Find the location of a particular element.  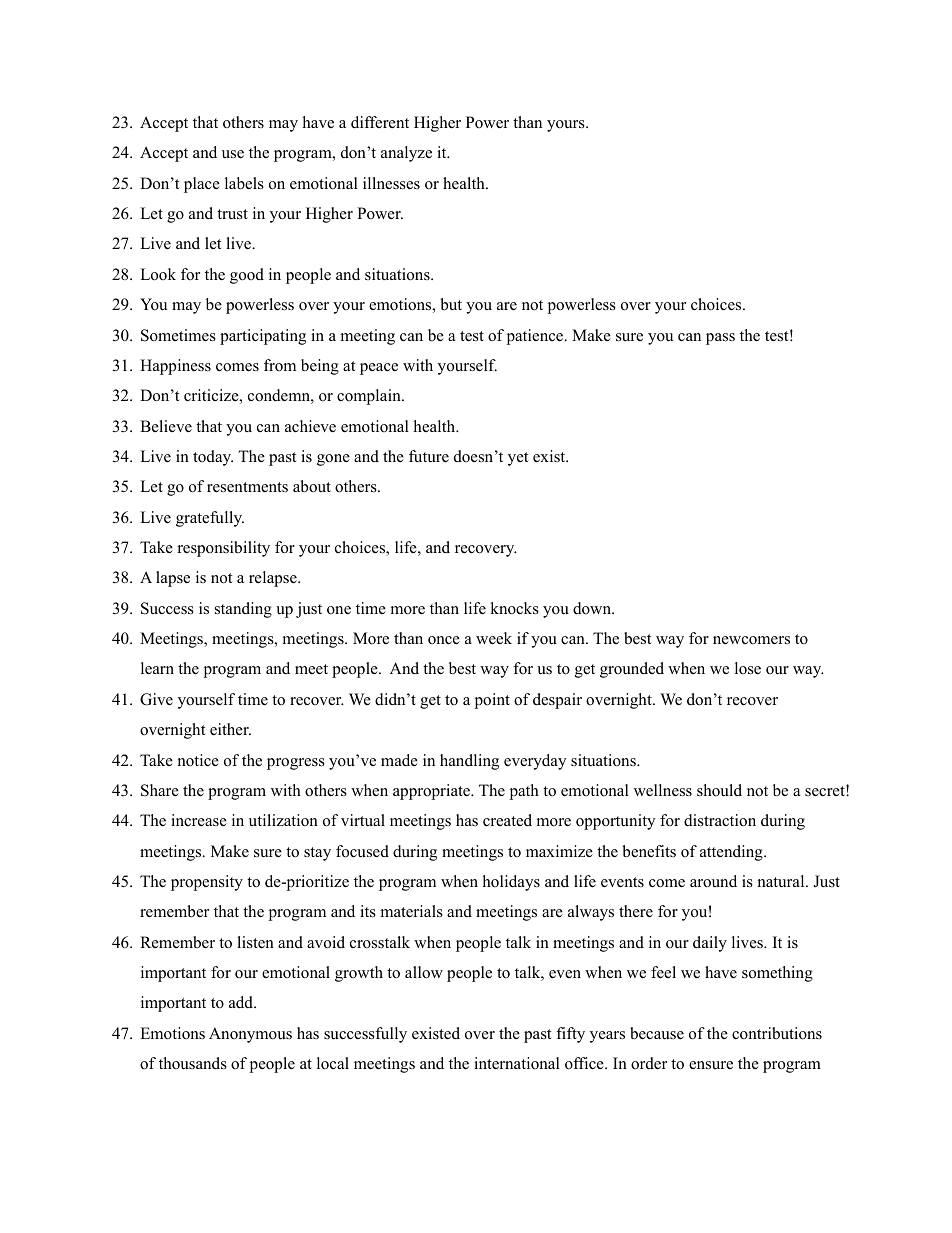

knocks is located at coordinates (514, 608).
